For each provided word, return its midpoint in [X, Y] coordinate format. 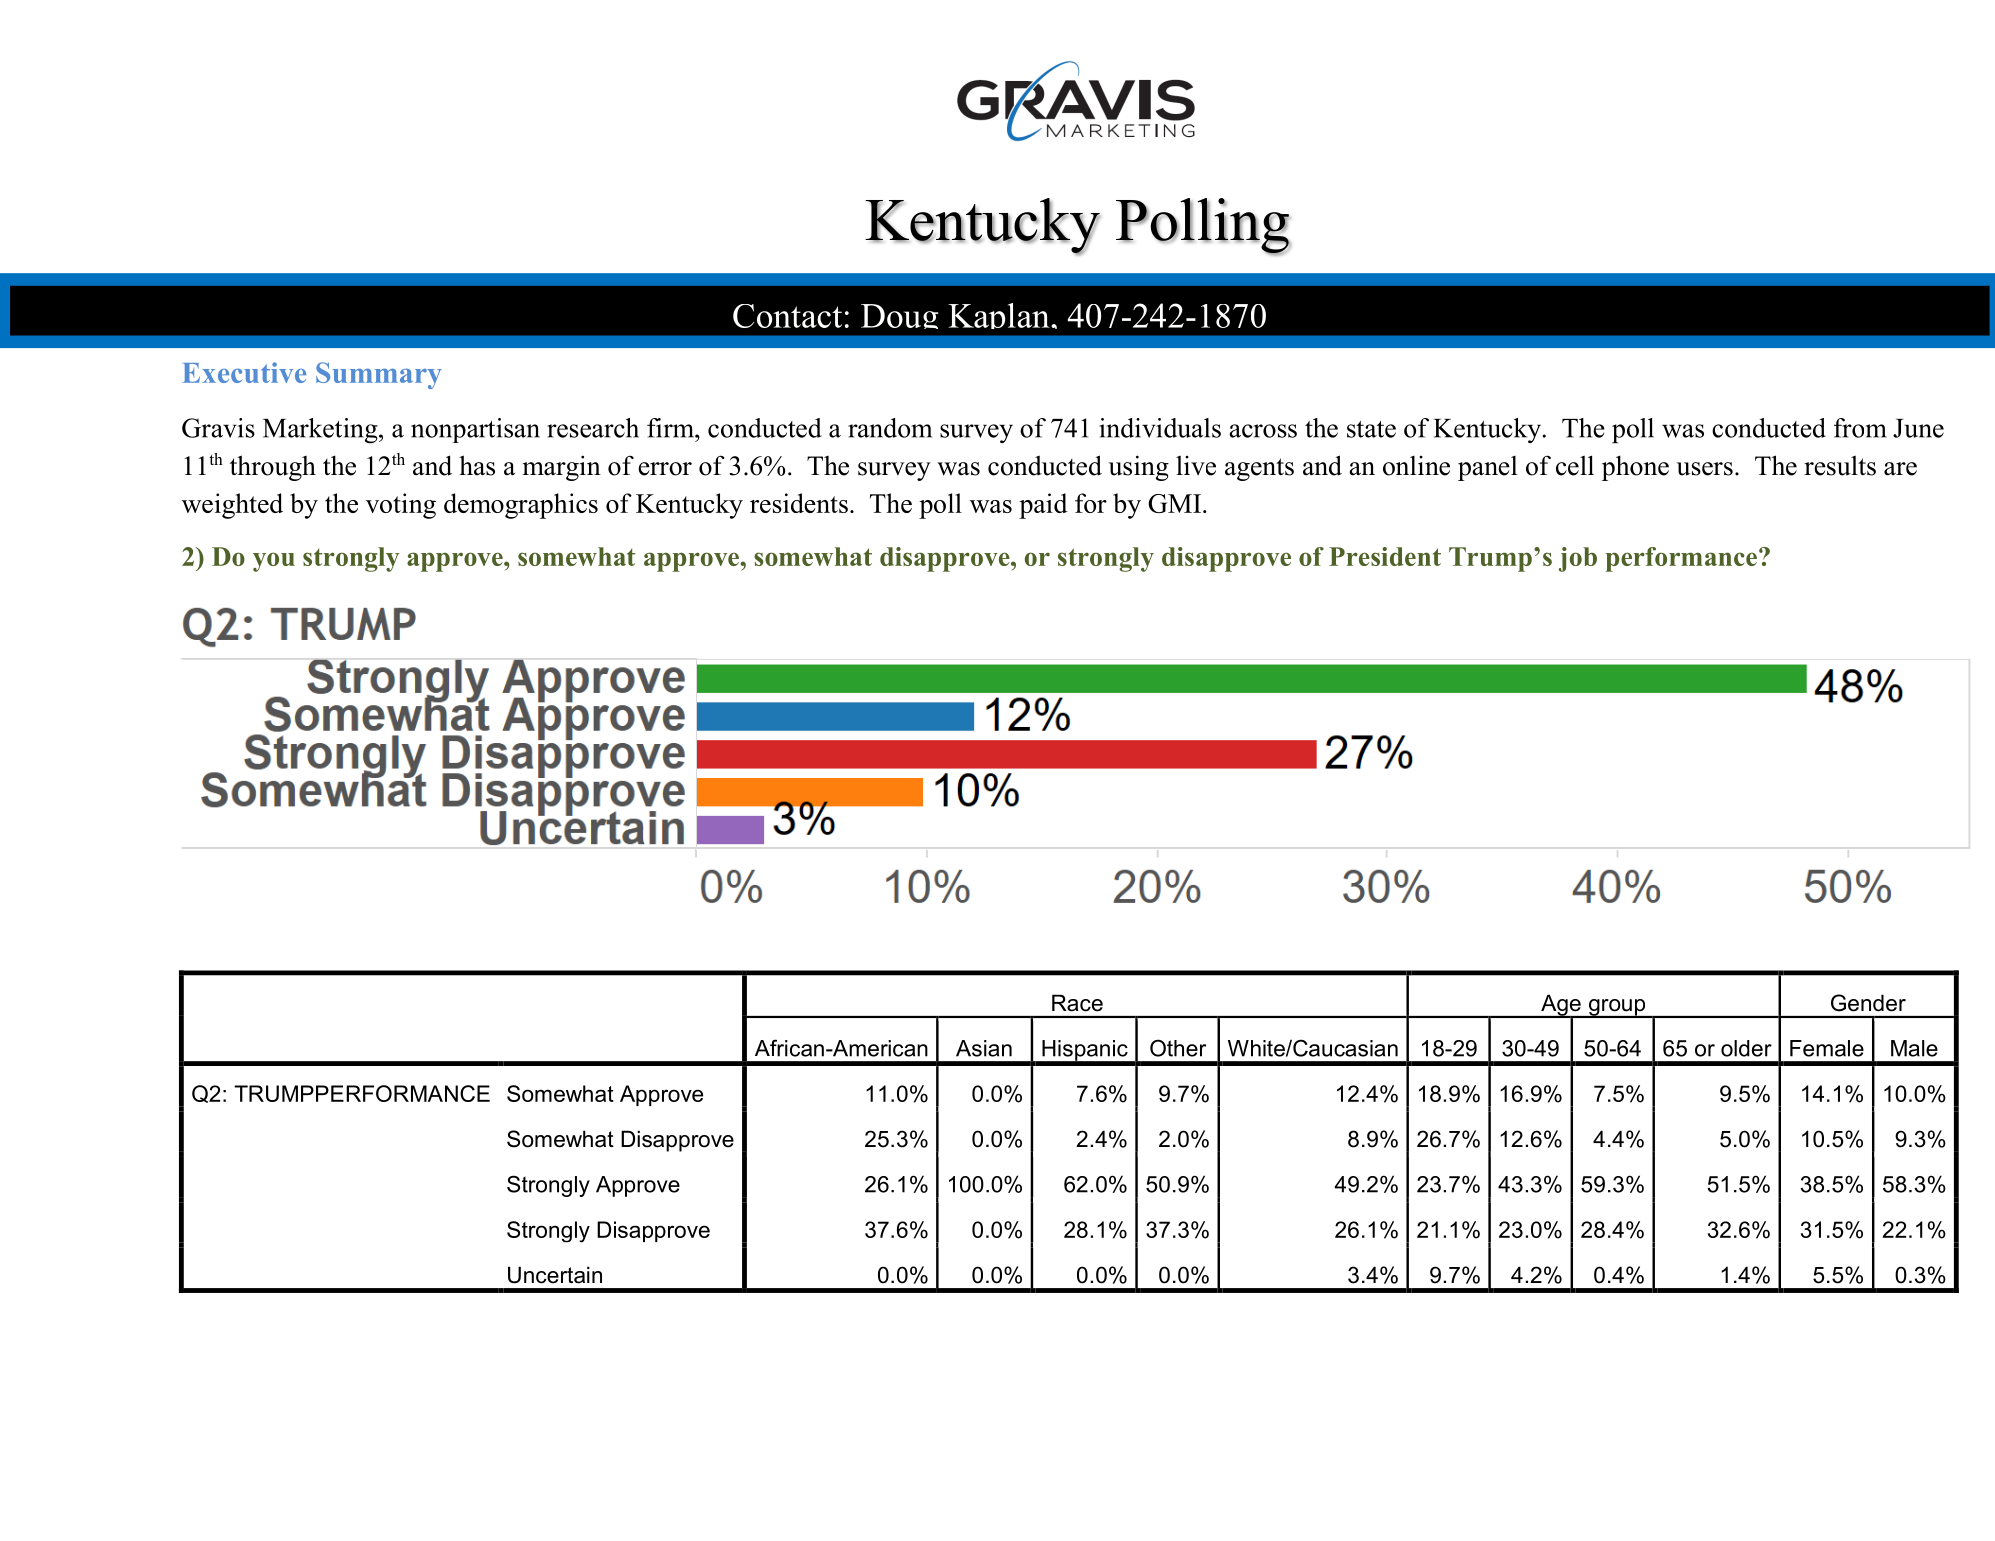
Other [1178, 1048]
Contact [787, 316]
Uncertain [555, 1275]
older [1746, 1048]
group [1617, 1008]
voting [401, 506]
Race [1077, 1003]
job [1578, 559]
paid [1043, 506]
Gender [1868, 1003]
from [1860, 428]
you [274, 562]
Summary [379, 375]
